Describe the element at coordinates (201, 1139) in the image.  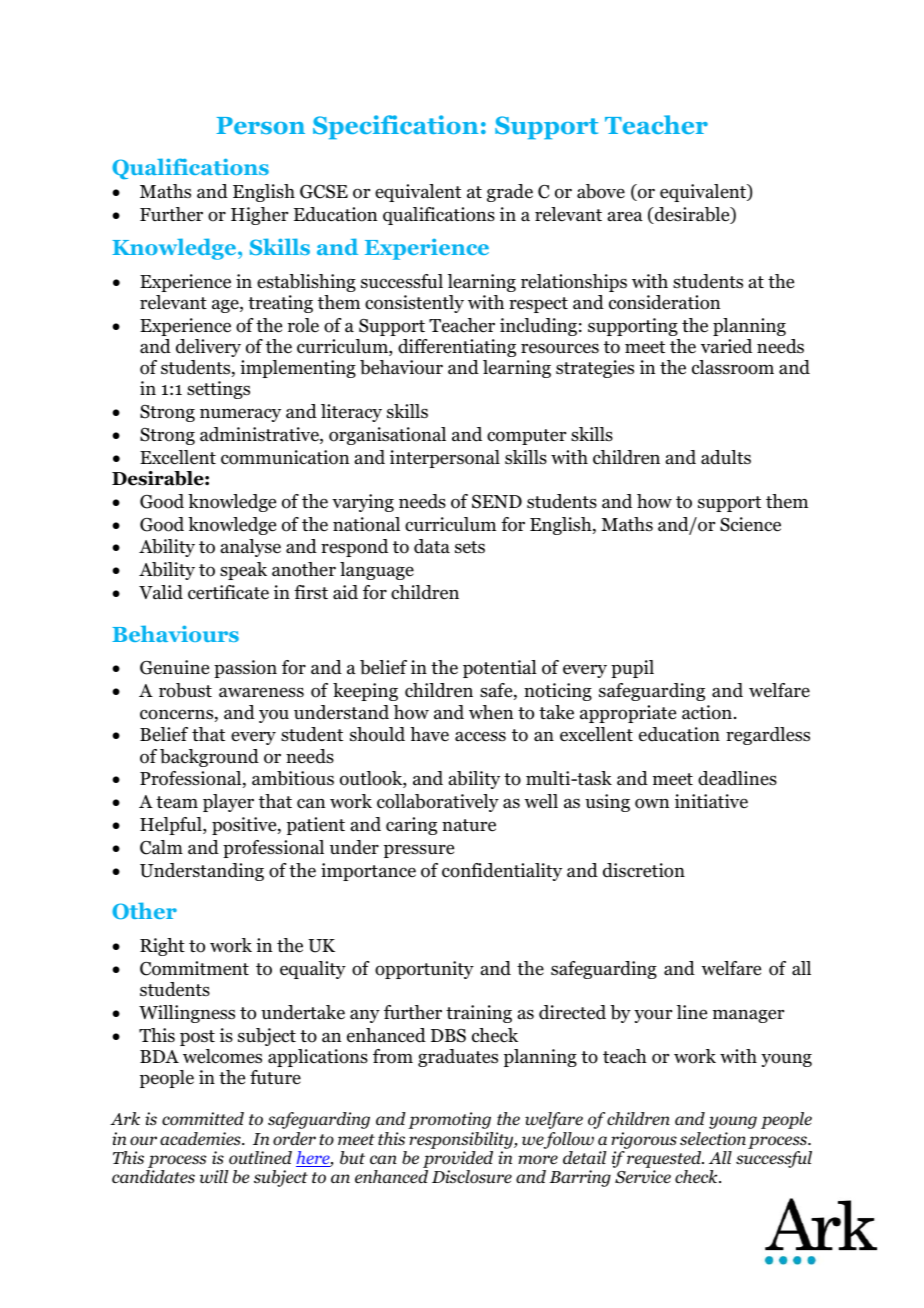
I see `academies` at that location.
